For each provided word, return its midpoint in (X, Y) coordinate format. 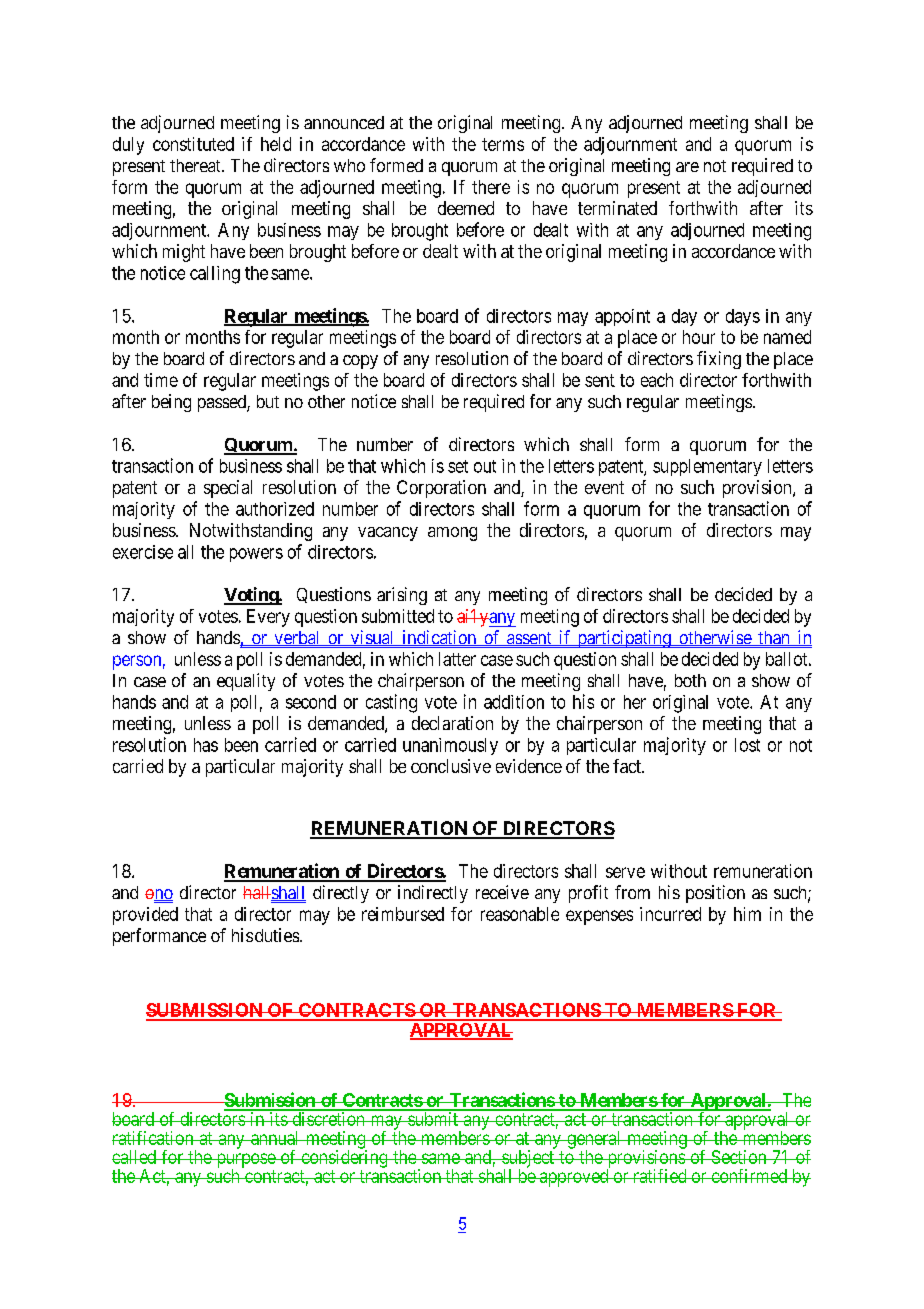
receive (502, 892)
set (458, 466)
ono (159, 895)
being (171, 403)
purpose (245, 1161)
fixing (719, 360)
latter (457, 659)
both (690, 680)
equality (246, 682)
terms (503, 144)
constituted (193, 144)
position (715, 894)
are (687, 167)
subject (528, 1160)
